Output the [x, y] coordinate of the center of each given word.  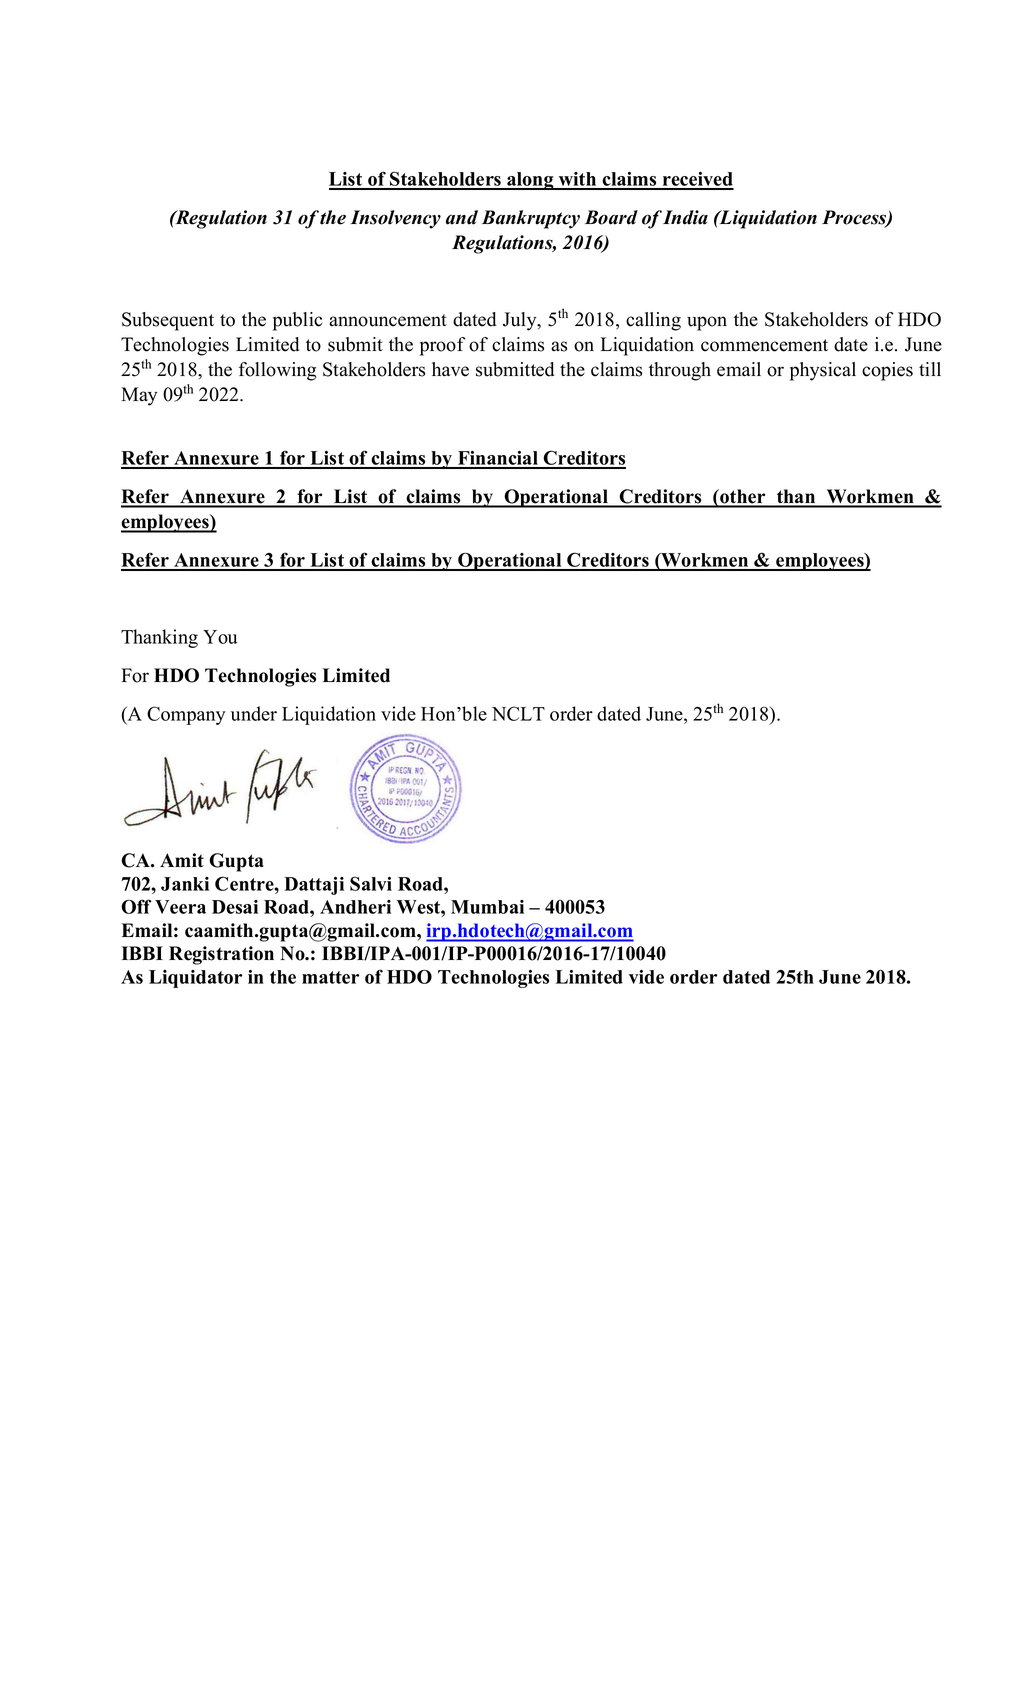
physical [823, 371]
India [685, 217]
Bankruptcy [531, 219]
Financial [497, 459]
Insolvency [395, 219]
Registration [221, 955]
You [220, 637]
